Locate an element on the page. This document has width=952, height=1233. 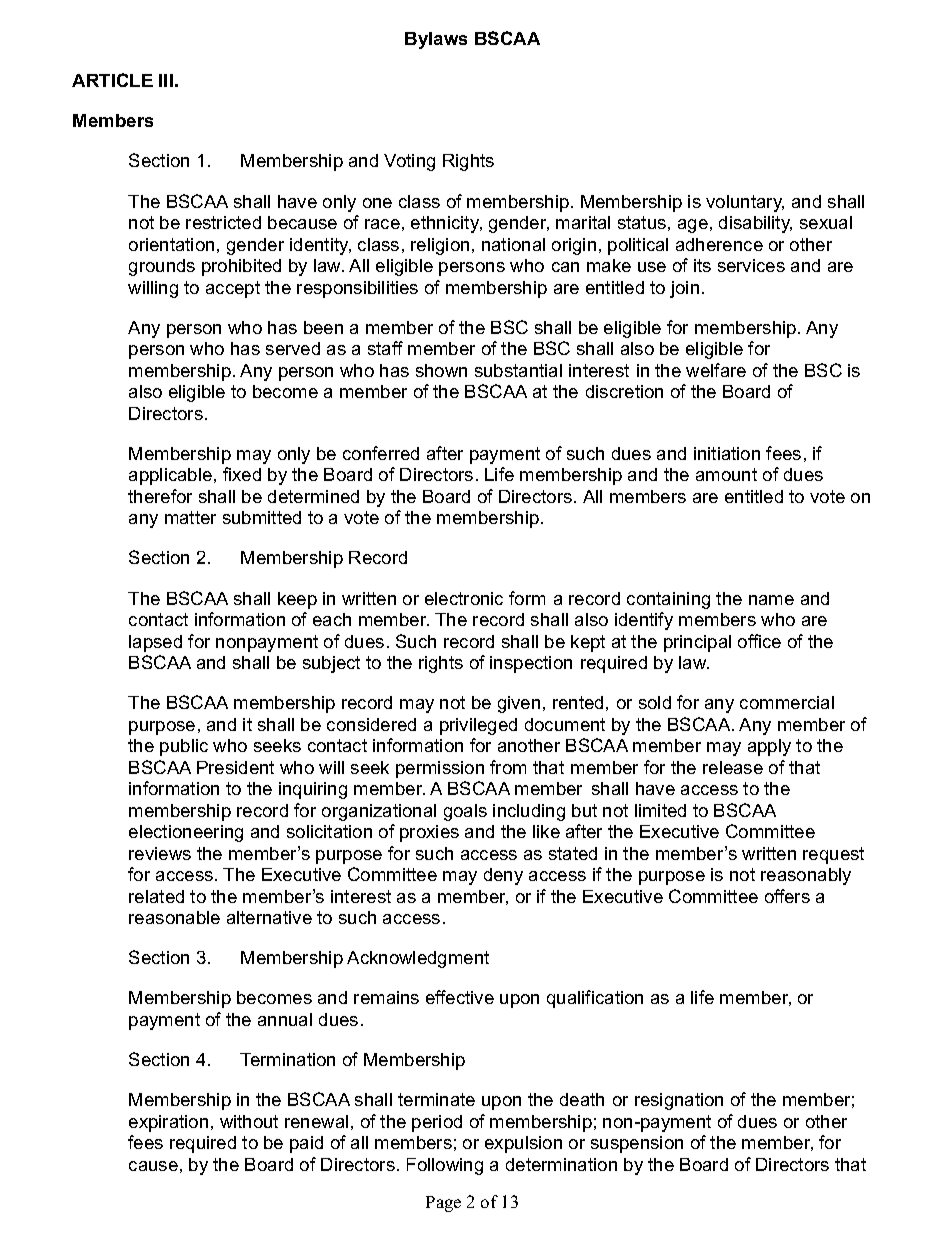
III is located at coordinates (166, 80).
